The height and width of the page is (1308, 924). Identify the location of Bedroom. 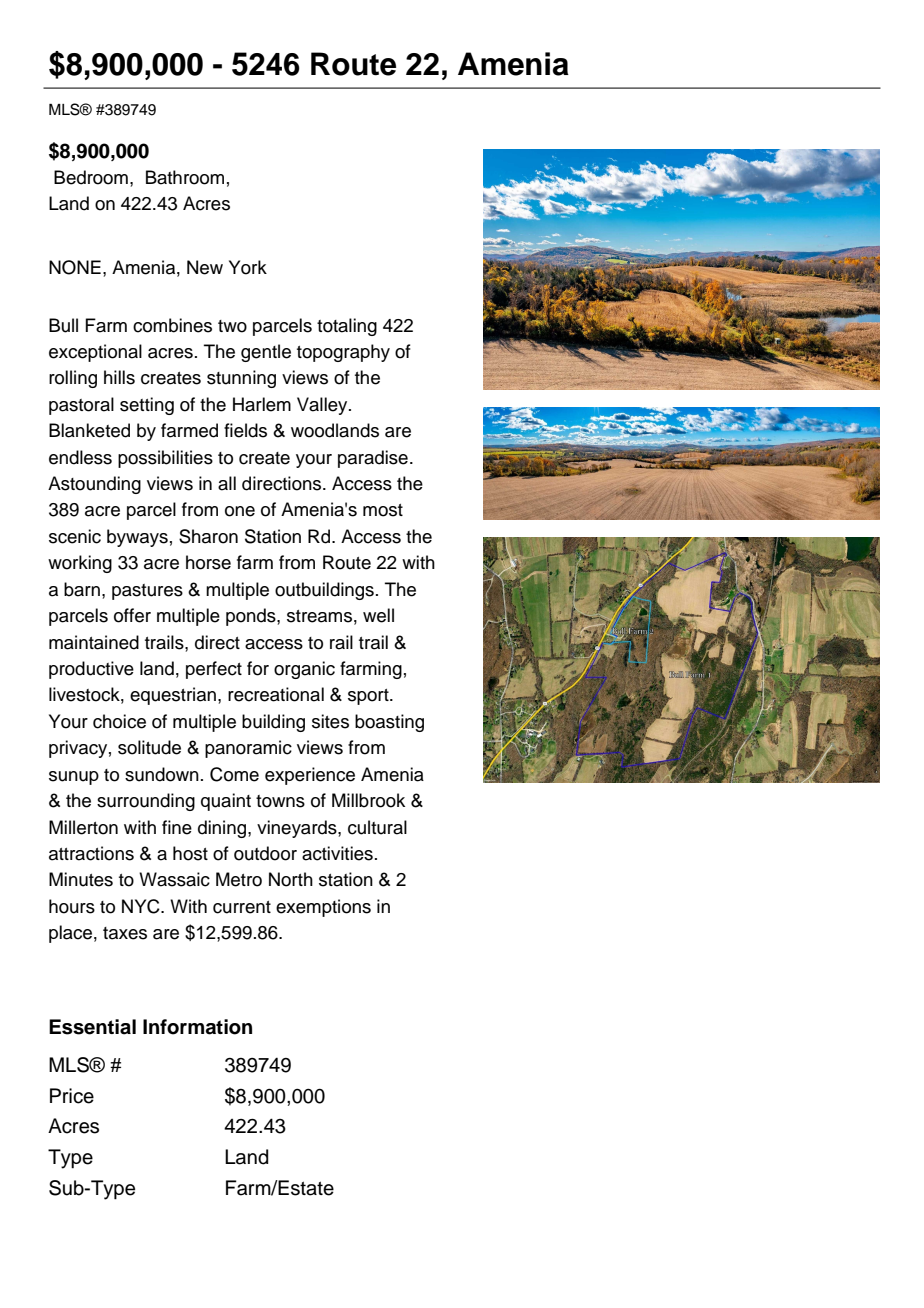
(91, 177).
